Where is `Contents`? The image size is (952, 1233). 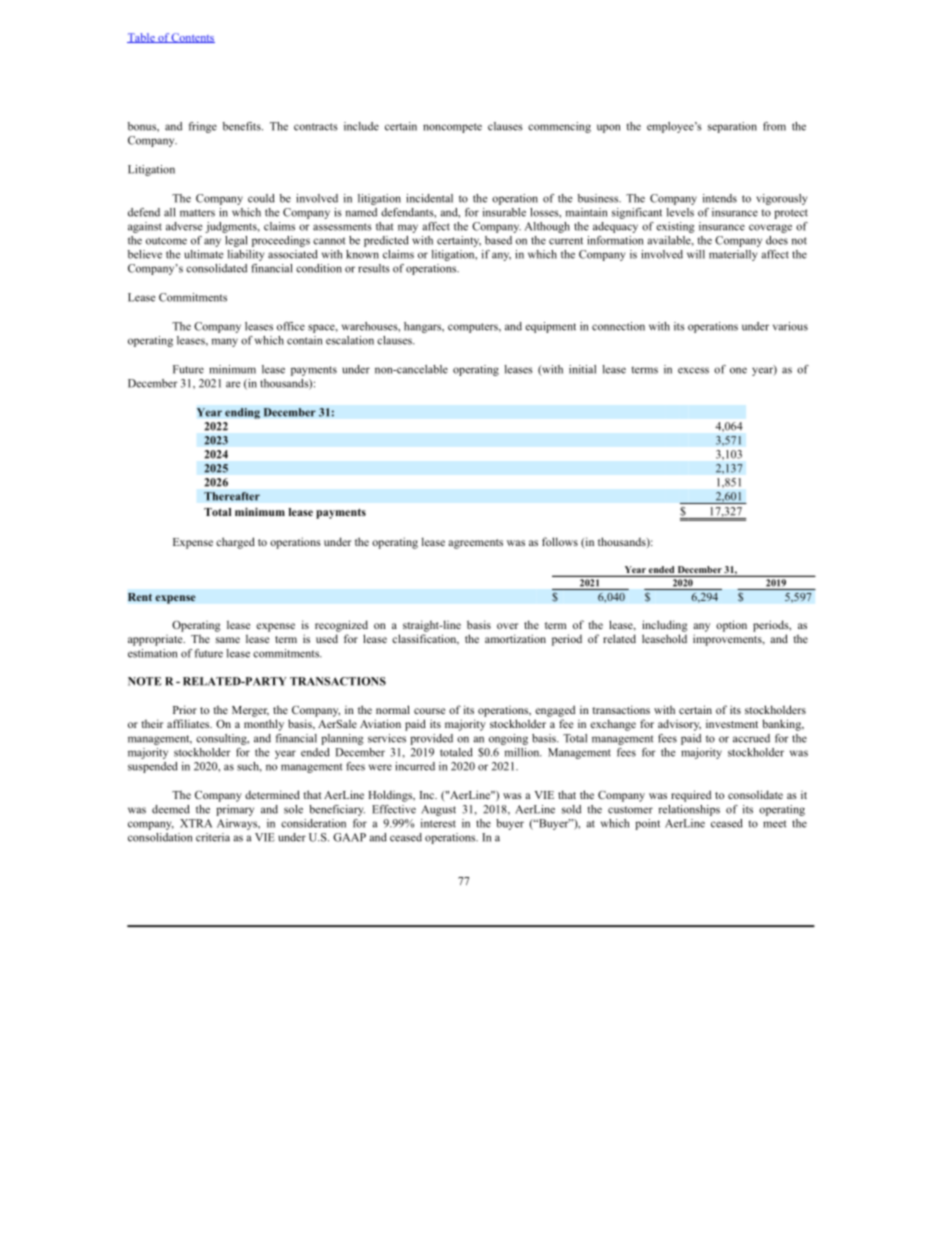
Contents is located at coordinates (192, 38).
